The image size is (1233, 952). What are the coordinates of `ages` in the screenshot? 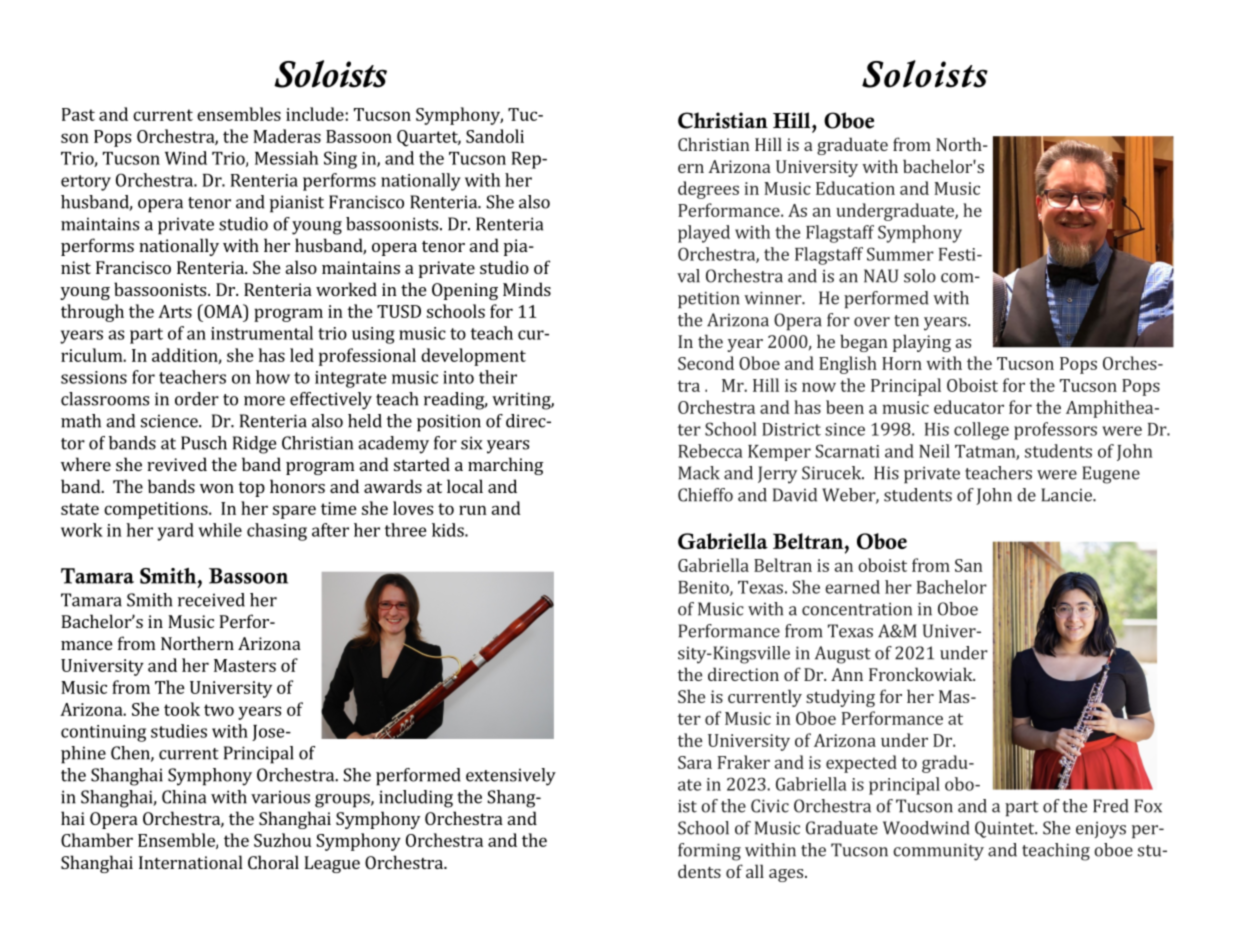 It's located at (786, 875).
